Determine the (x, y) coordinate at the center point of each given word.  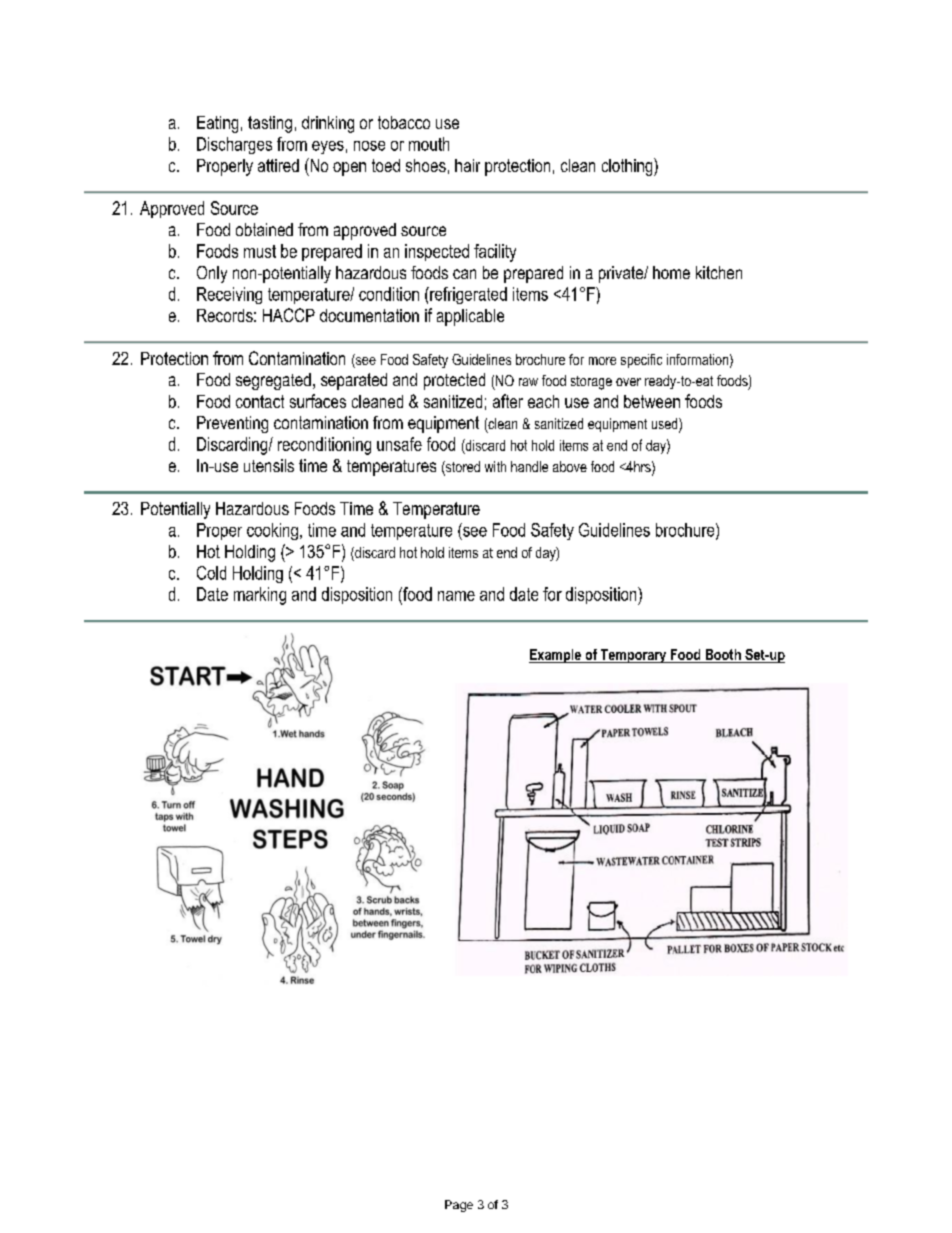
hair (467, 165)
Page (459, 1206)
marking (260, 596)
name (456, 596)
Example (556, 656)
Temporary (634, 656)
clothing (628, 167)
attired (278, 165)
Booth (723, 656)
